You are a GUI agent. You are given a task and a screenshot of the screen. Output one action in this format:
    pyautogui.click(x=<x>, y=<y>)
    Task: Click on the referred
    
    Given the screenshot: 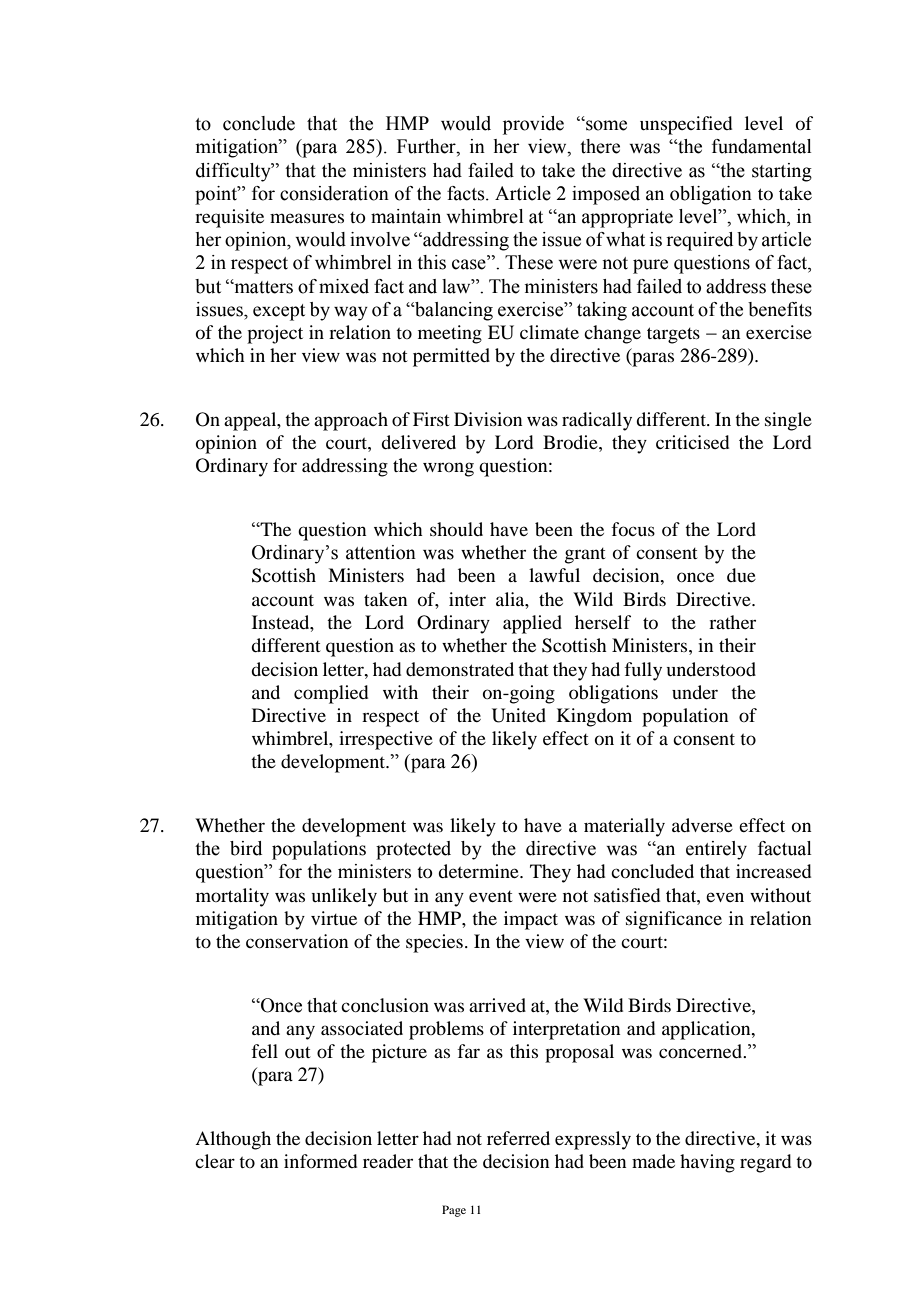 What is the action you would take?
    pyautogui.click(x=518, y=1138)
